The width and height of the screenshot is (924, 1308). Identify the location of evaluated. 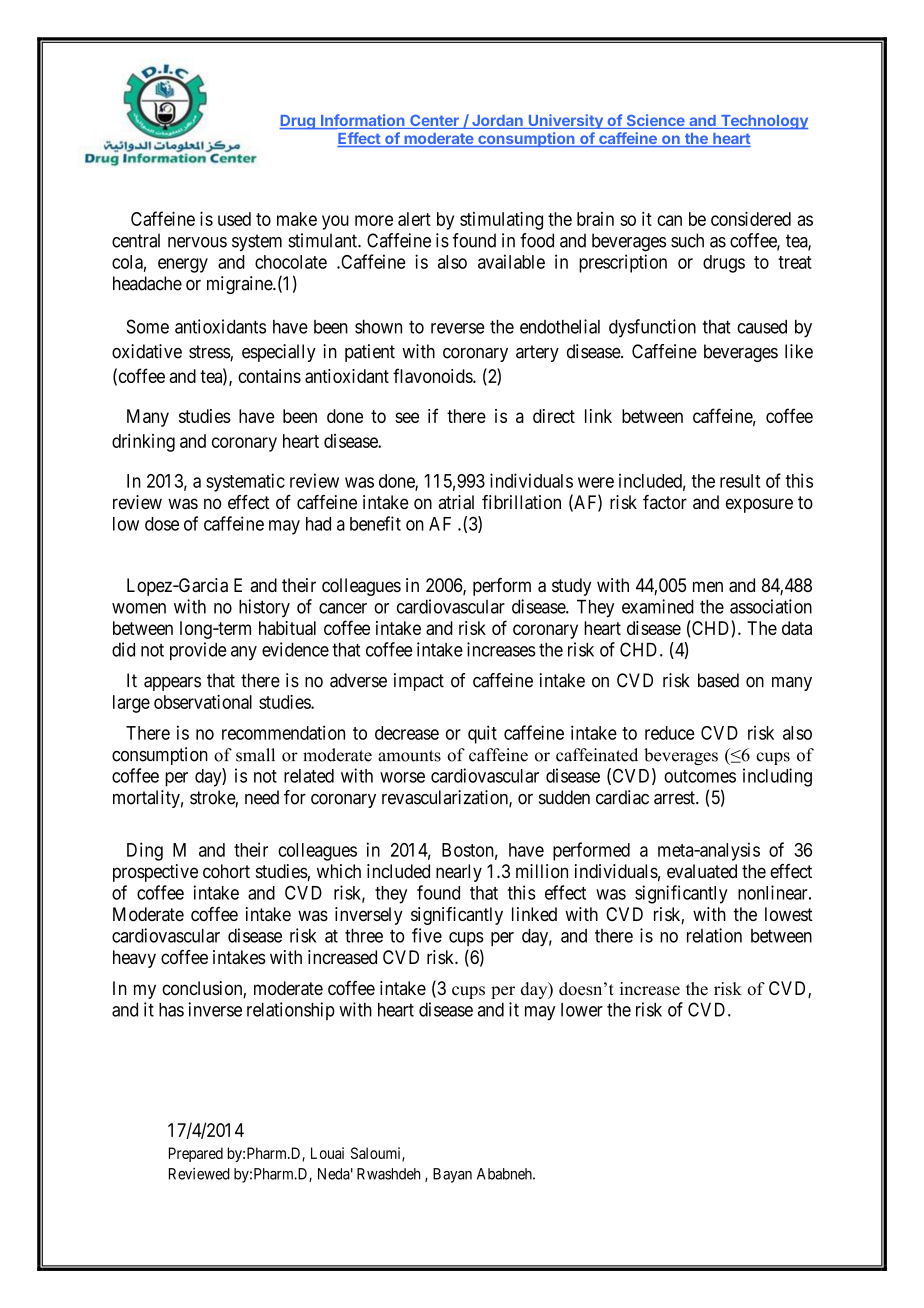
(702, 871).
